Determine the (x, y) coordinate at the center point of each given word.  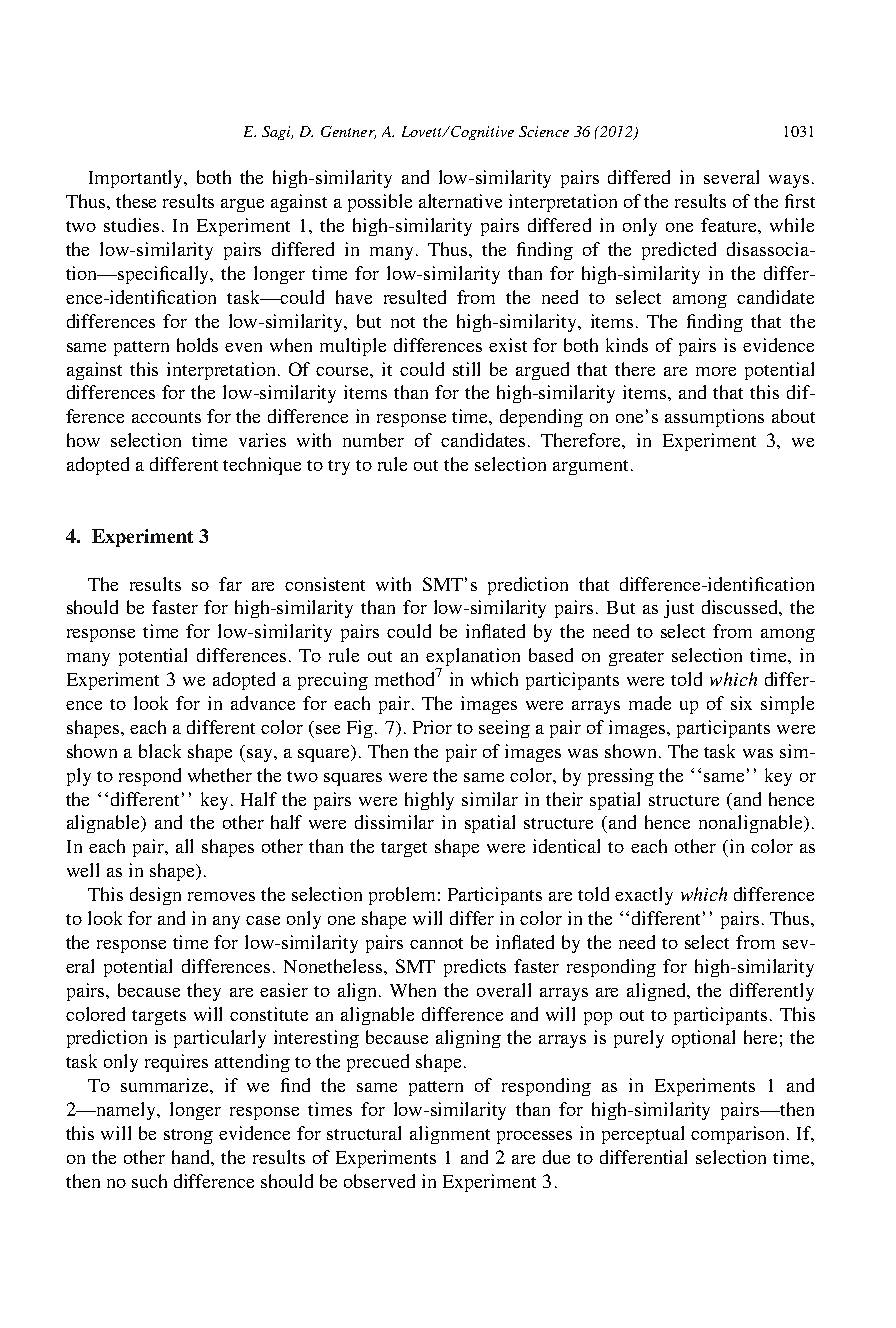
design (155, 896)
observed (379, 1181)
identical (566, 846)
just (679, 609)
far (230, 584)
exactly (644, 896)
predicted (679, 251)
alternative (460, 201)
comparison (739, 1135)
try (339, 467)
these (136, 201)
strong (188, 1136)
